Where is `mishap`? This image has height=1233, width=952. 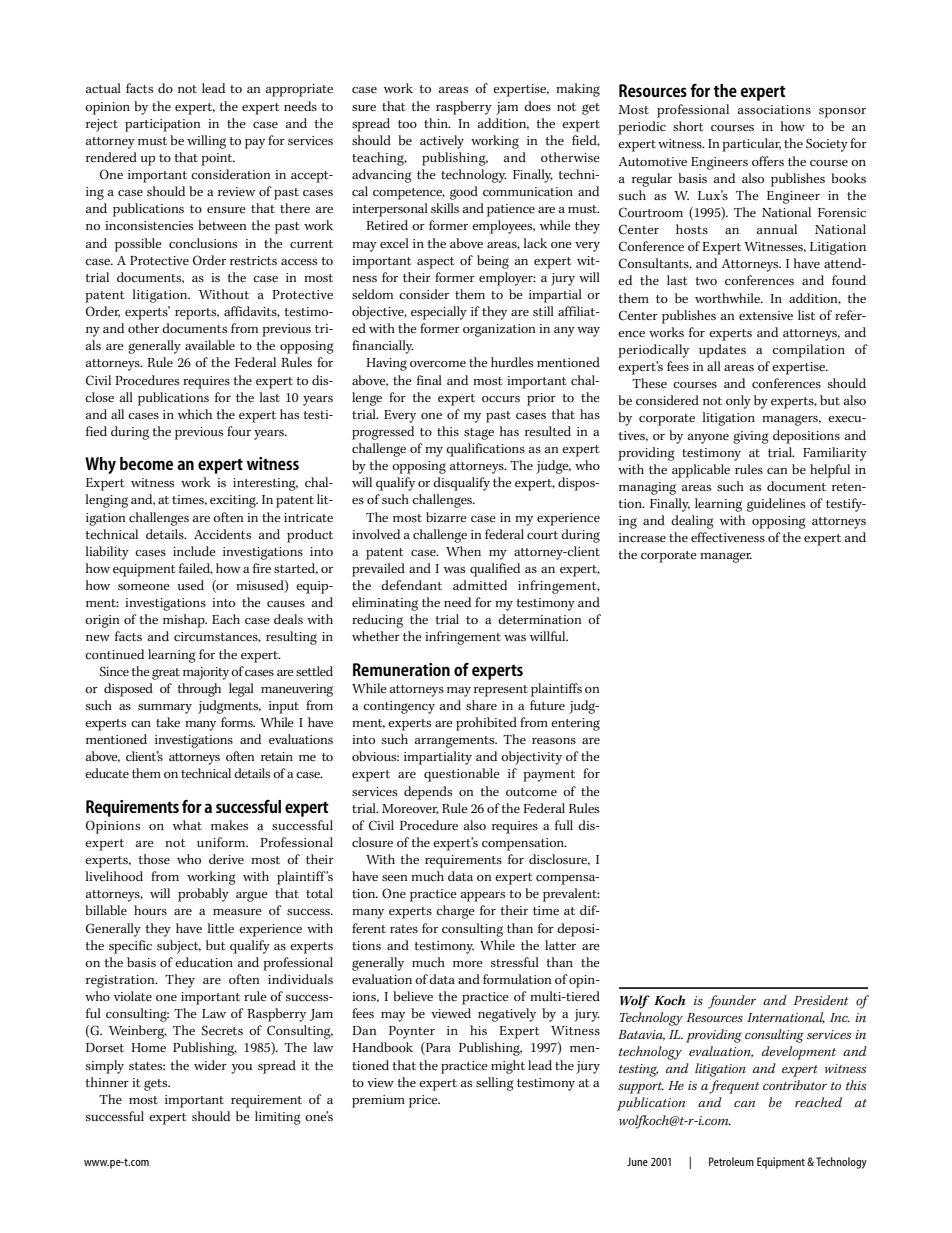
mishap is located at coordinates (185, 621).
